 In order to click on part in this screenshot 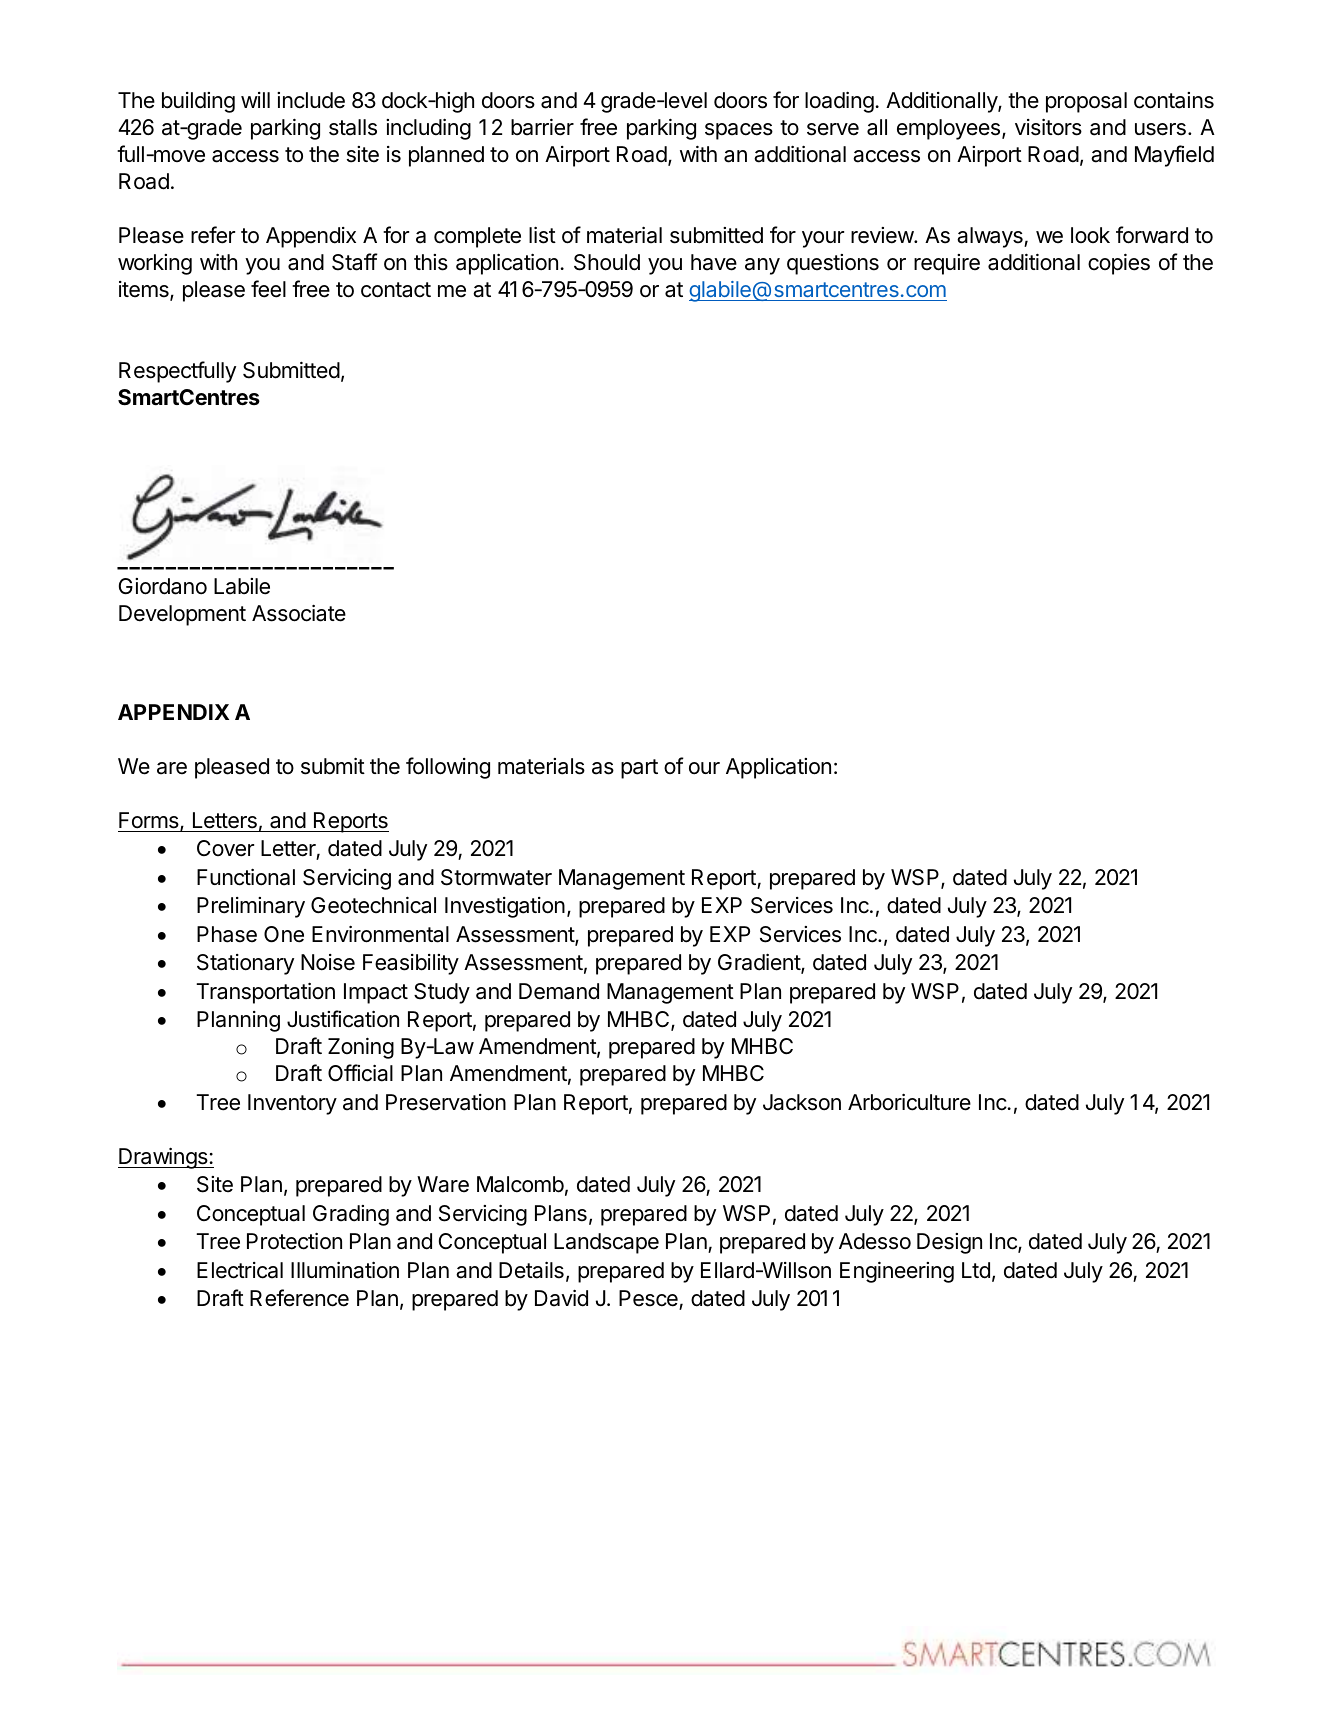, I will do `click(639, 769)`.
